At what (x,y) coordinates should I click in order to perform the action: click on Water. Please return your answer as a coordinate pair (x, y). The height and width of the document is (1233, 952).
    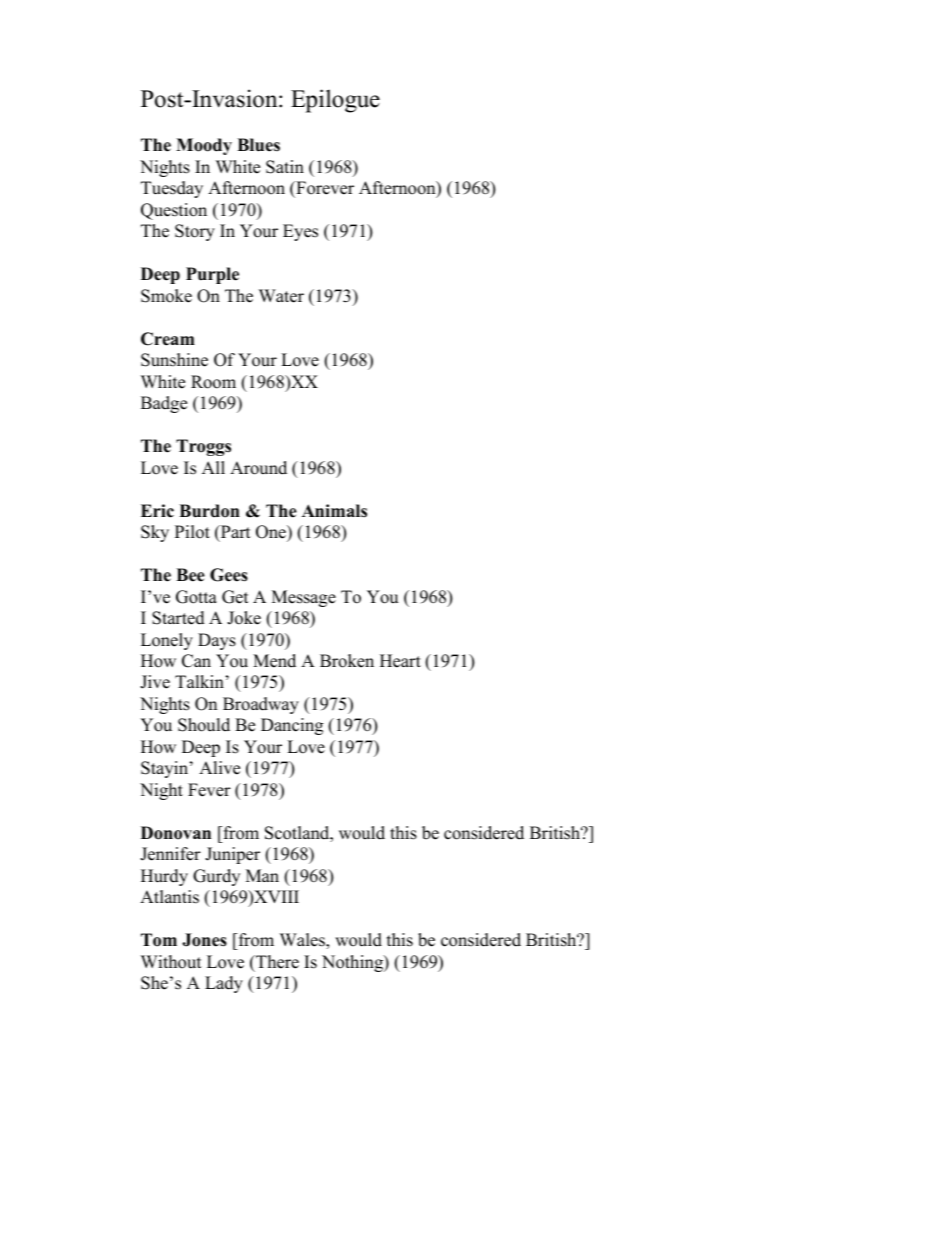
    Looking at the image, I should click on (281, 296).
